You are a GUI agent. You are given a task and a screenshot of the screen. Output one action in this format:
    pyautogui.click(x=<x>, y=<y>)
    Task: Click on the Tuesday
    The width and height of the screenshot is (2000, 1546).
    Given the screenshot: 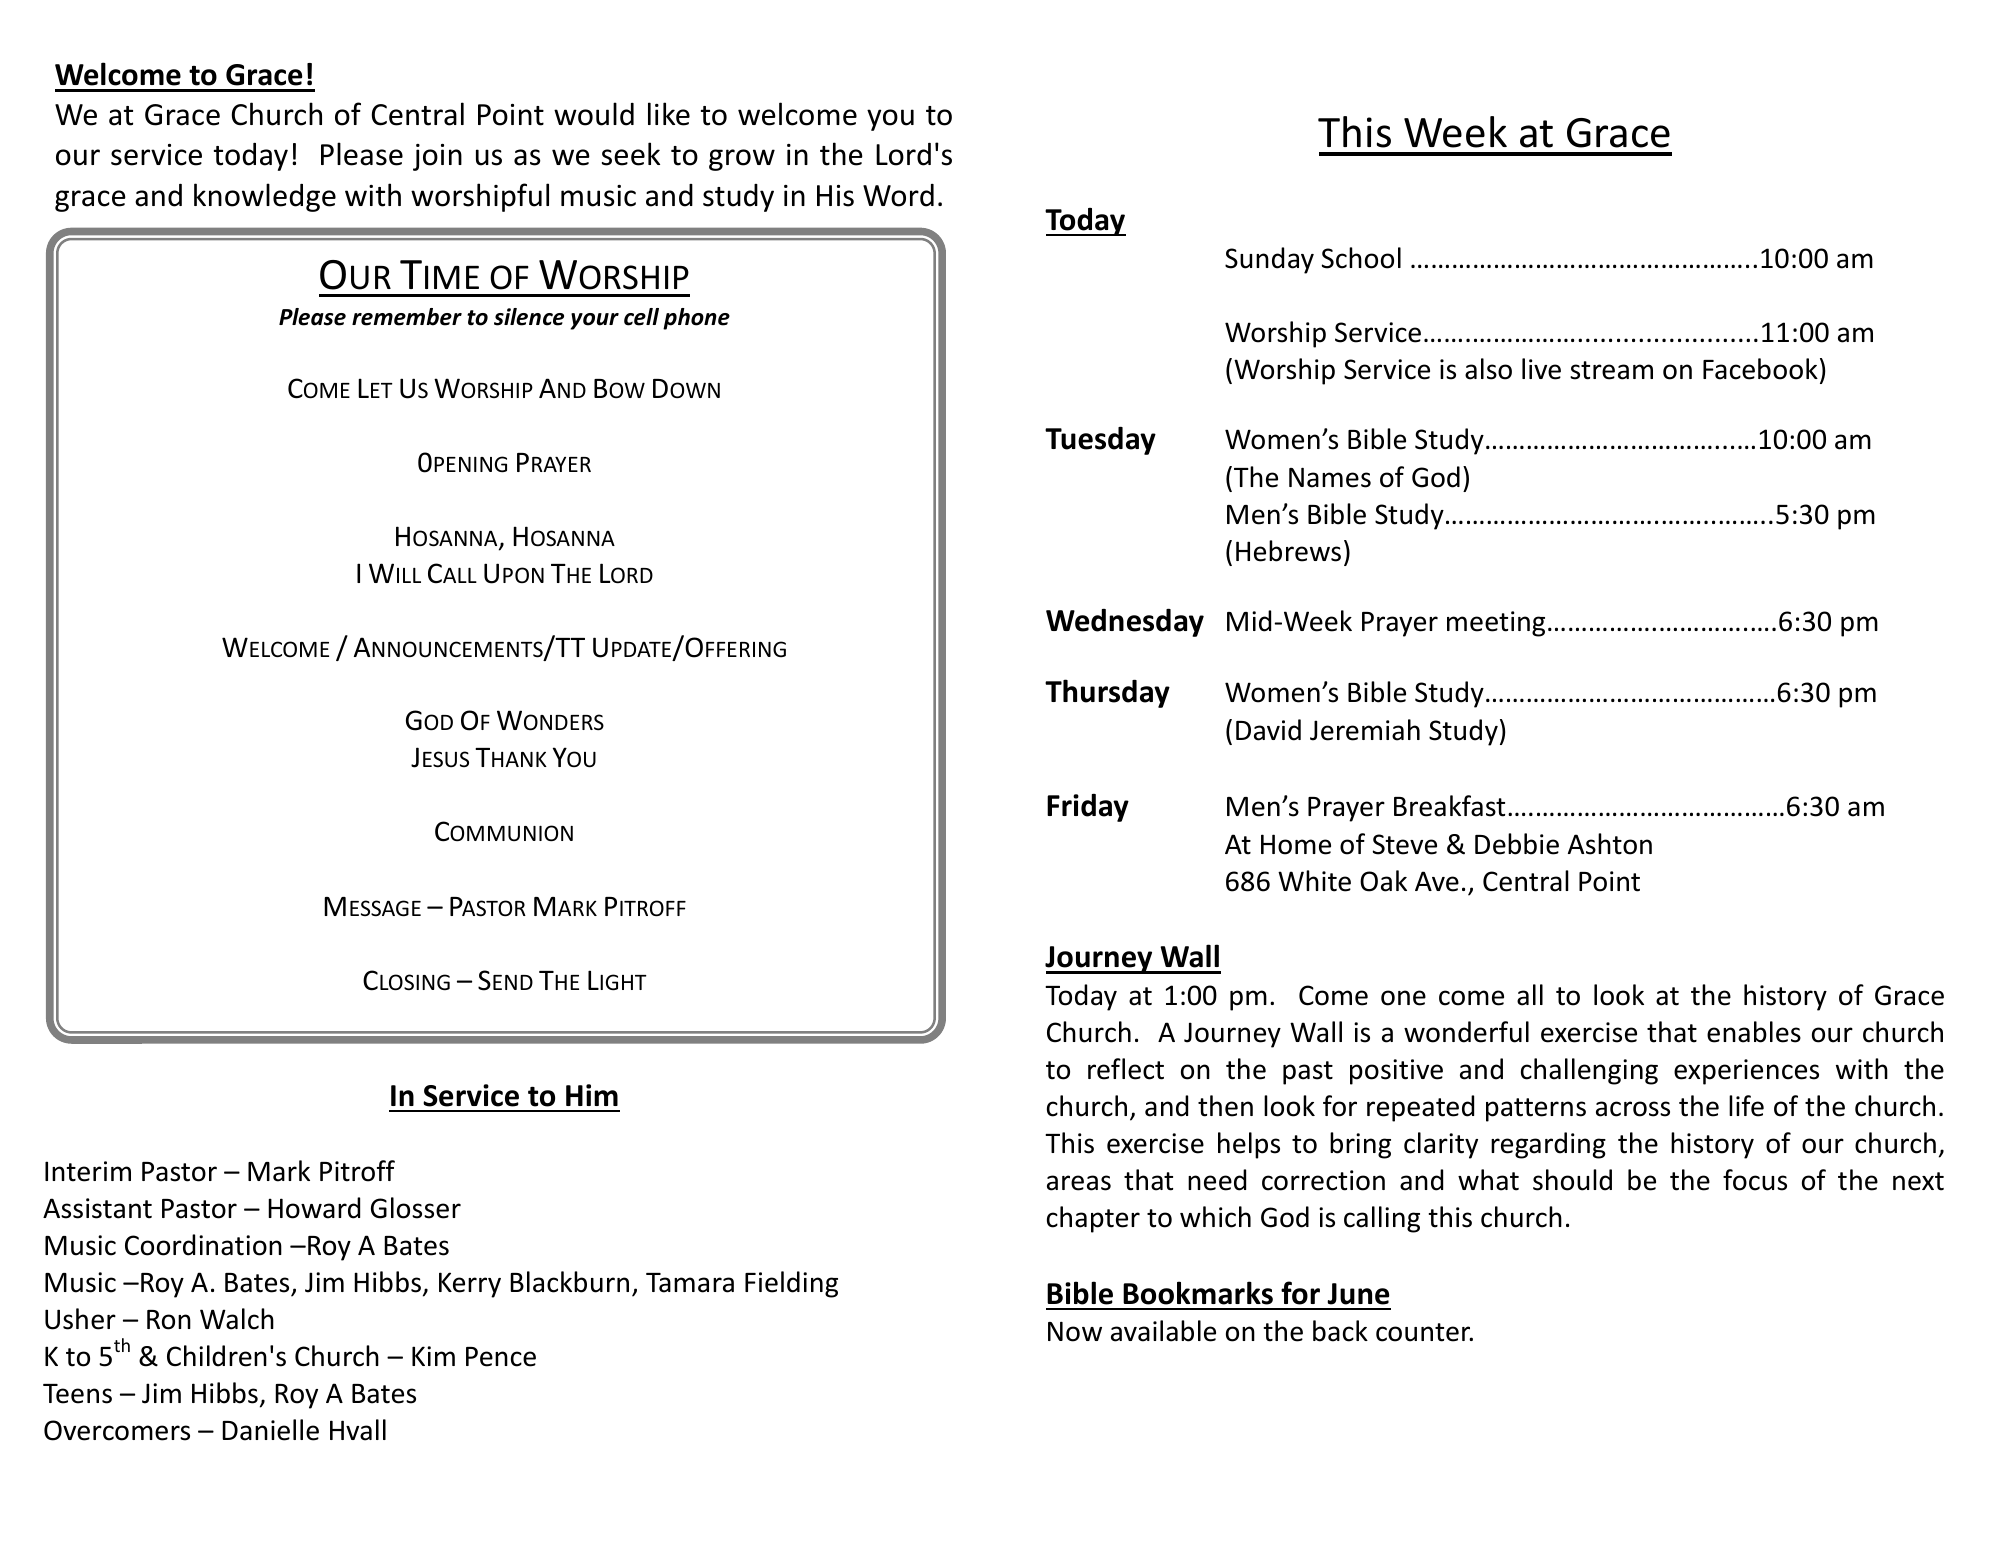 What is the action you would take?
    pyautogui.click(x=1100, y=441)
